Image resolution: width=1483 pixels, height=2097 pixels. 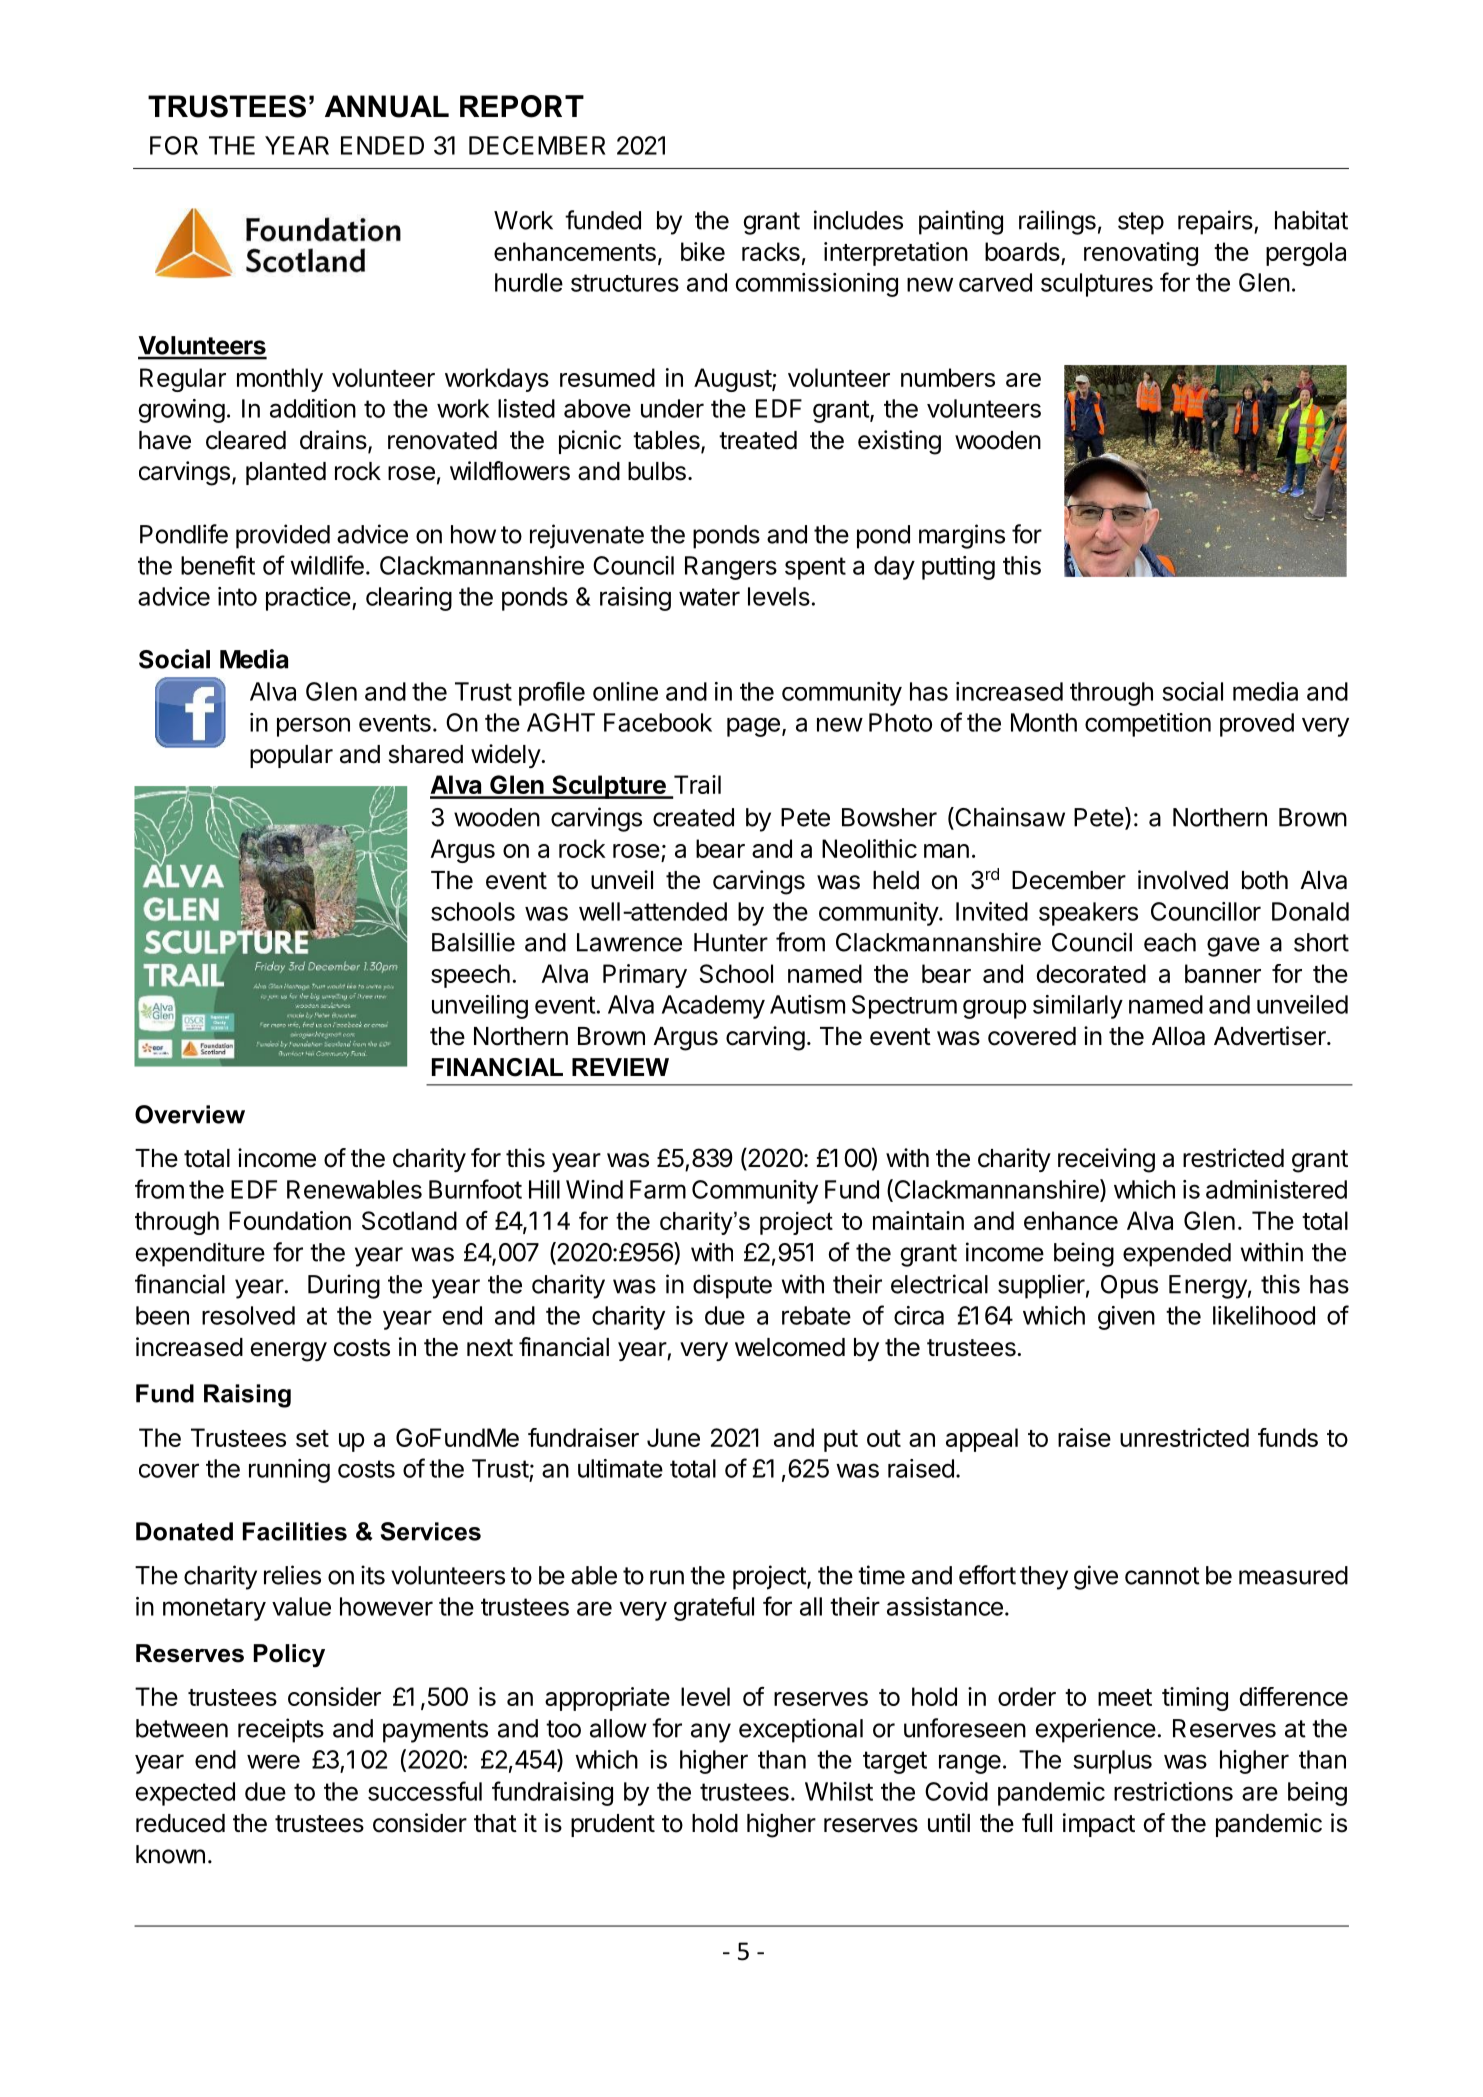 What do you see at coordinates (387, 106) in the screenshot?
I see `ANNUAL` at bounding box center [387, 106].
